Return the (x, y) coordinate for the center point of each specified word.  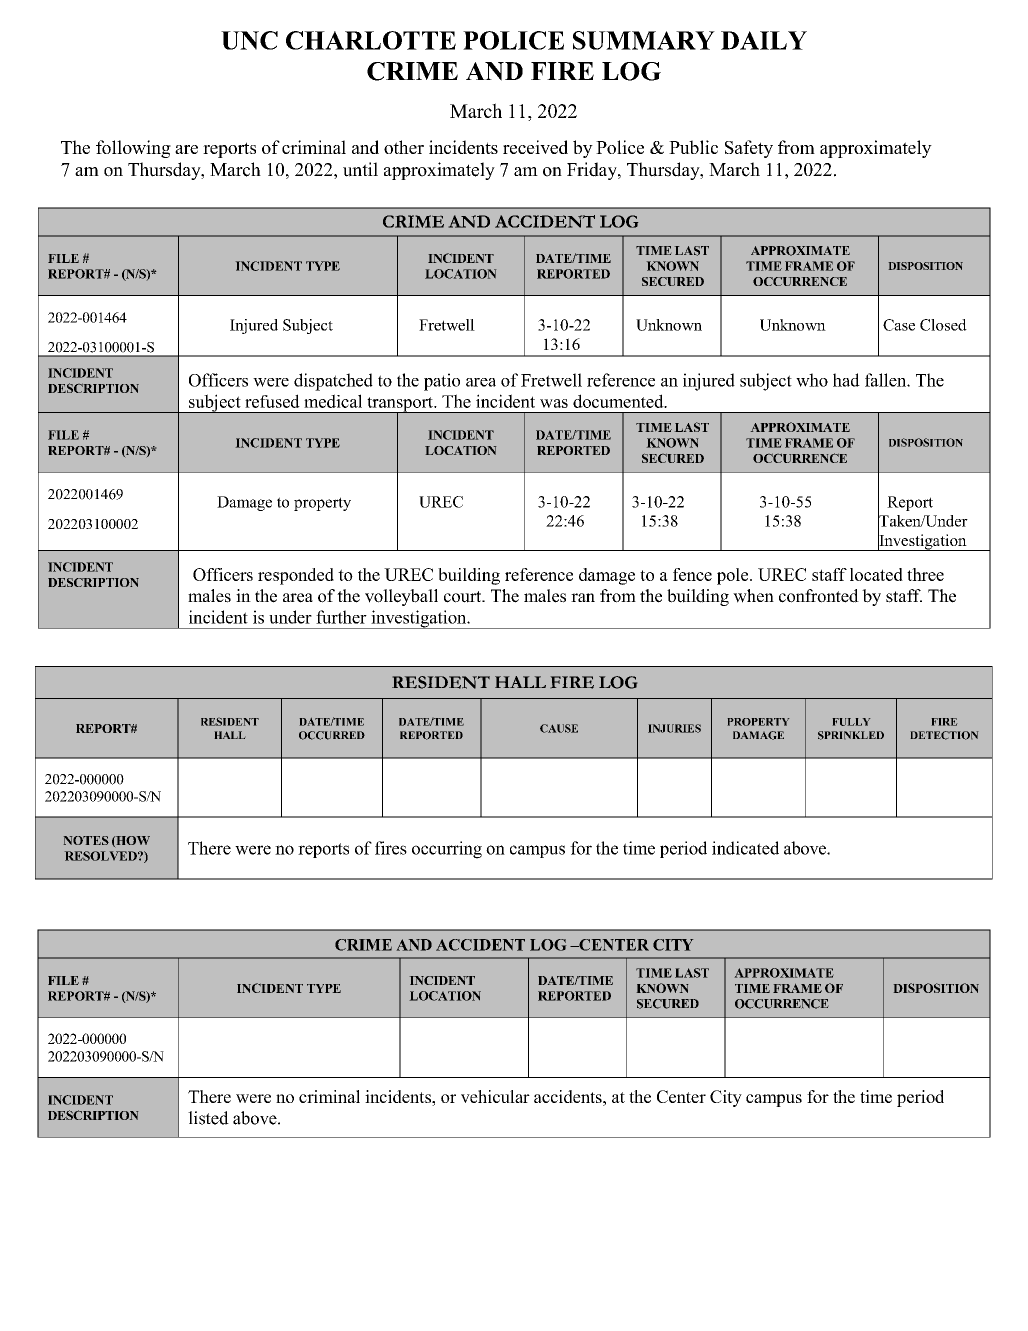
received (535, 147)
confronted (819, 596)
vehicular (495, 1096)
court (464, 597)
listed (208, 1118)
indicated (745, 848)
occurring (447, 850)
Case (899, 325)
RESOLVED (102, 856)
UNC (249, 40)
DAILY (764, 40)
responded (296, 576)
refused (272, 401)
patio (442, 382)
